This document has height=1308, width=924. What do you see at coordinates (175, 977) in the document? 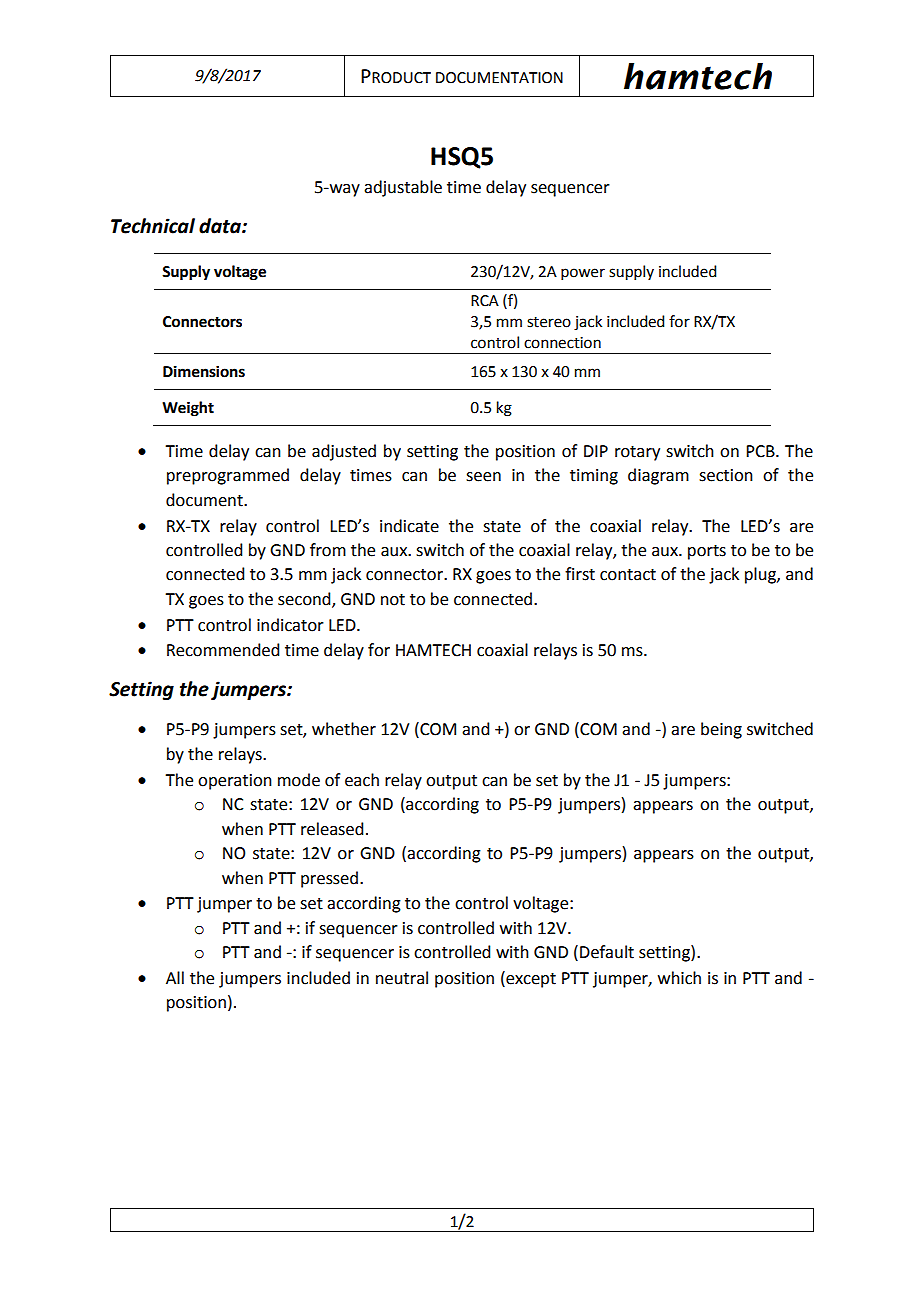
I see `All` at bounding box center [175, 977].
